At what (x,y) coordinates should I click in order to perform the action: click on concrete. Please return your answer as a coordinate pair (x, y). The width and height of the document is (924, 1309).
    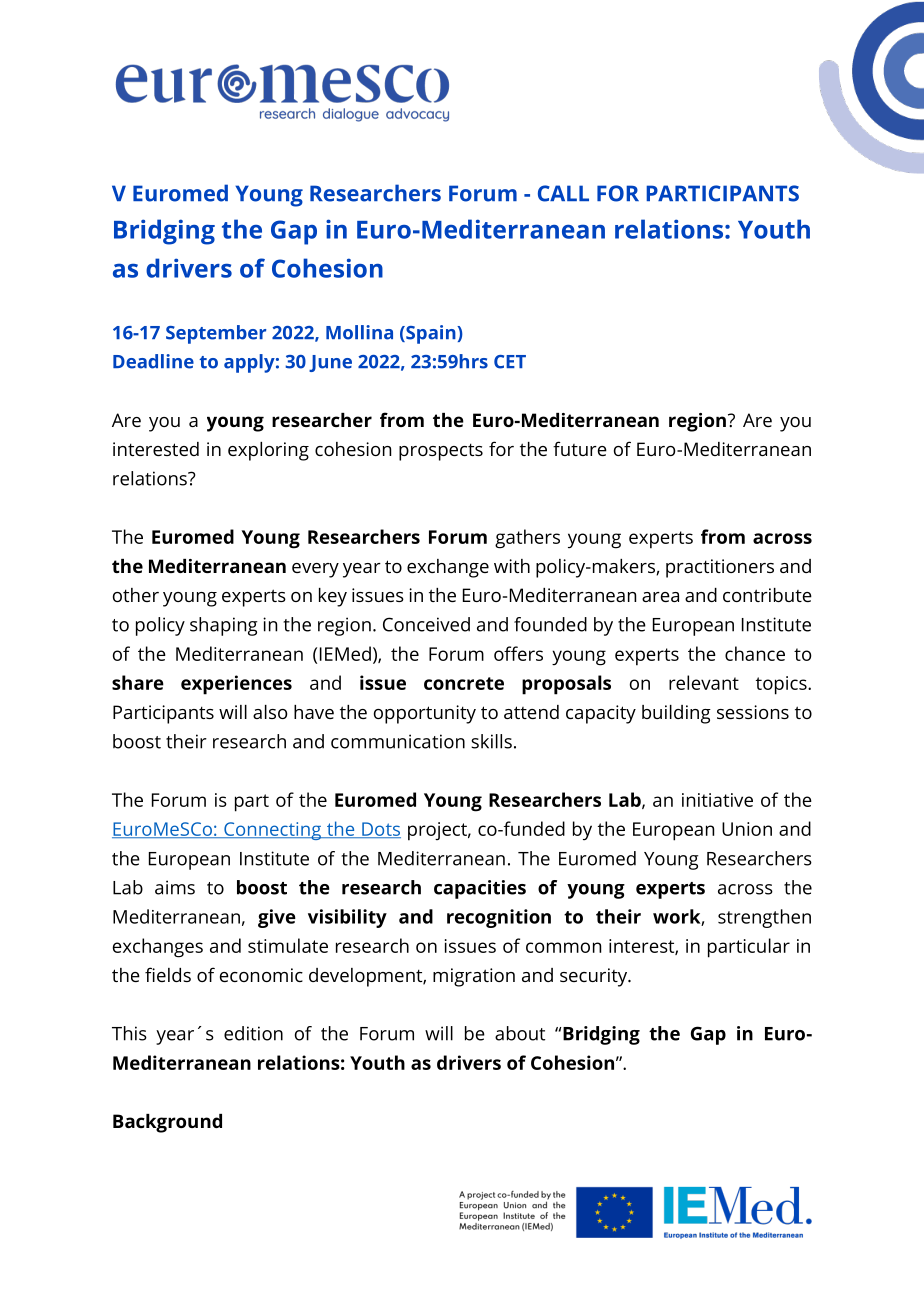
    Looking at the image, I should click on (464, 683).
